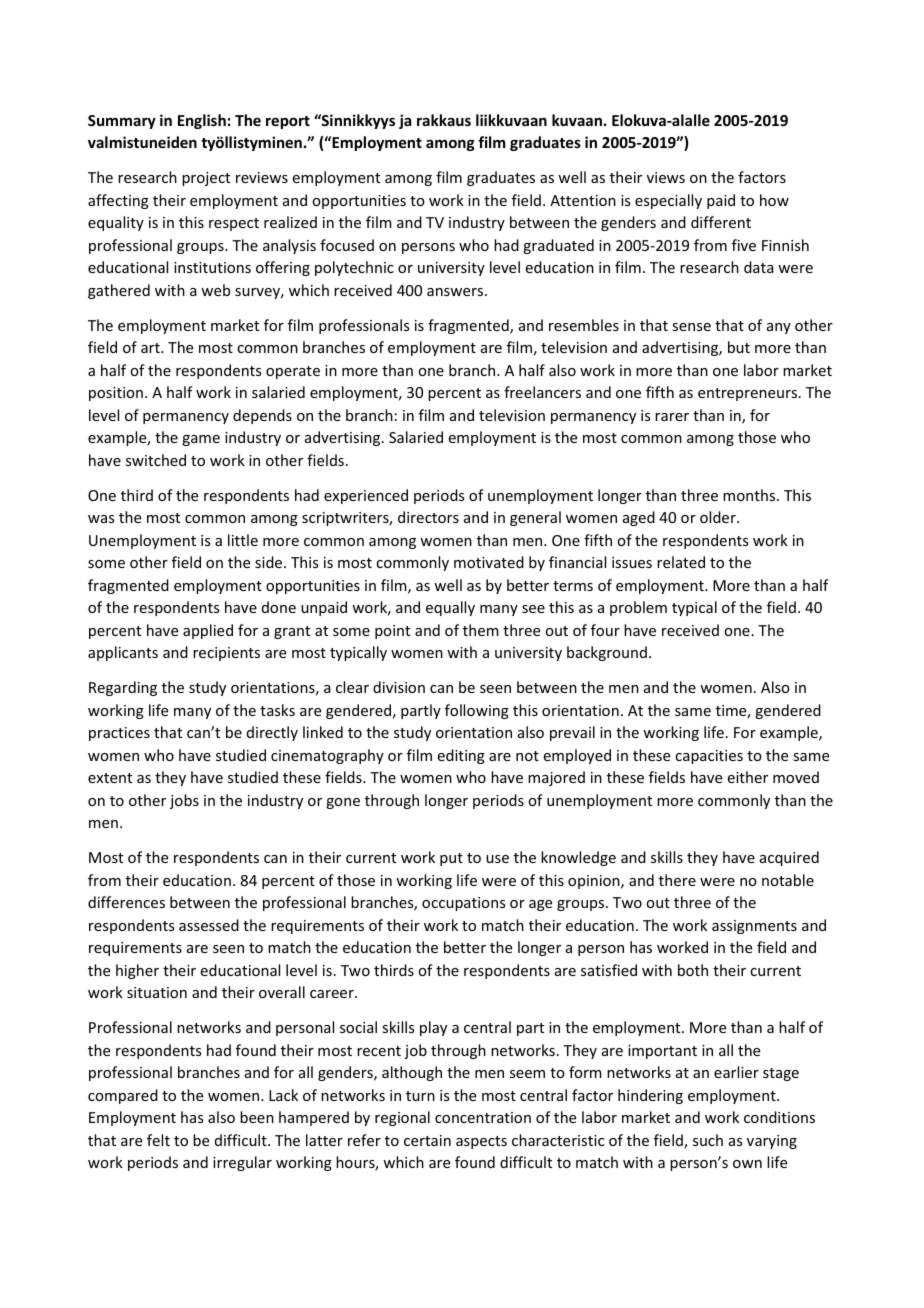 This screenshot has height=1308, width=924. Describe the element at coordinates (119, 734) in the screenshot. I see `practices` at that location.
